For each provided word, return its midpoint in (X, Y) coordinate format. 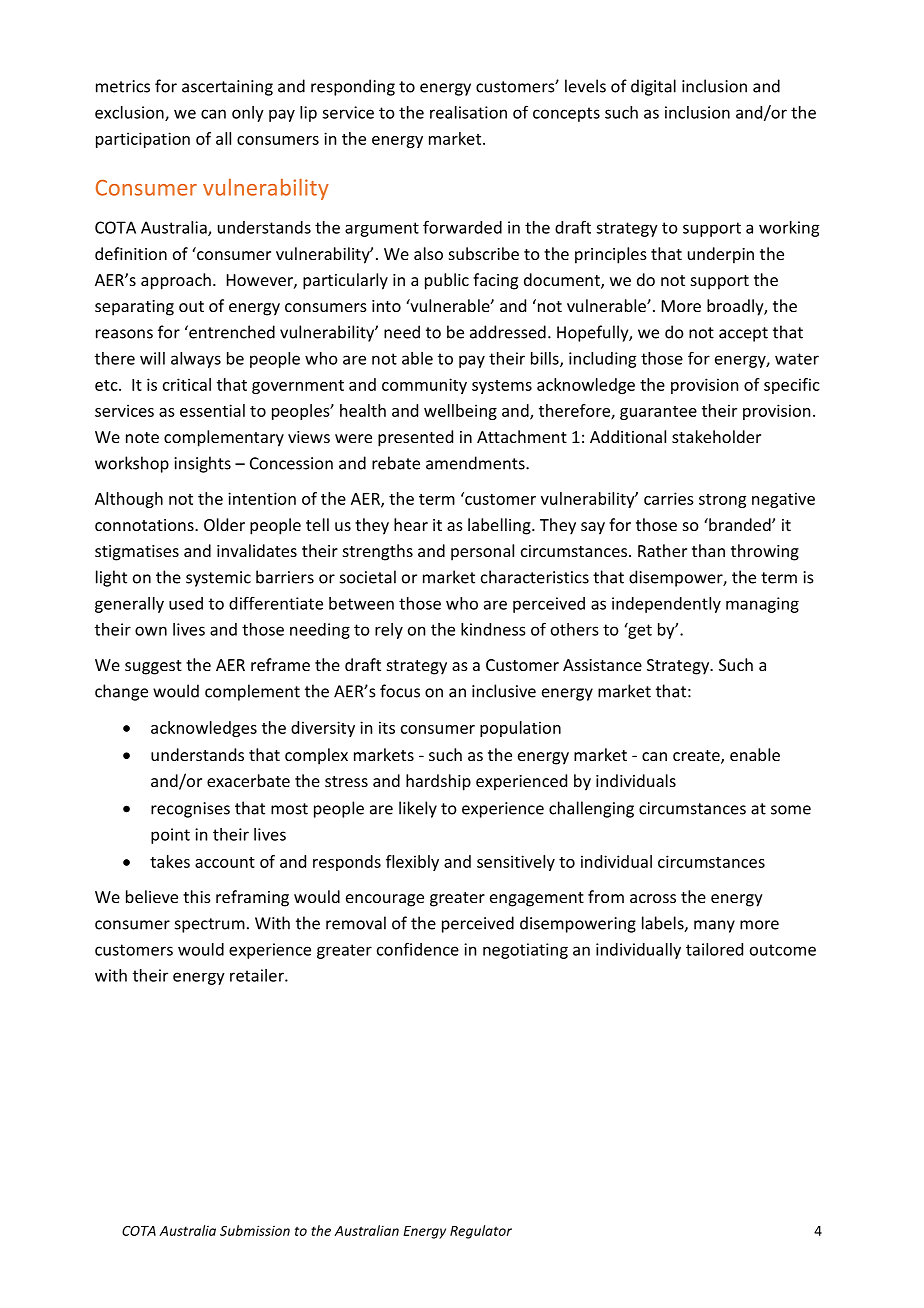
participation (143, 140)
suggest (153, 667)
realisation (468, 112)
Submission (255, 1230)
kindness (493, 629)
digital (653, 87)
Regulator (481, 1232)
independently (666, 605)
